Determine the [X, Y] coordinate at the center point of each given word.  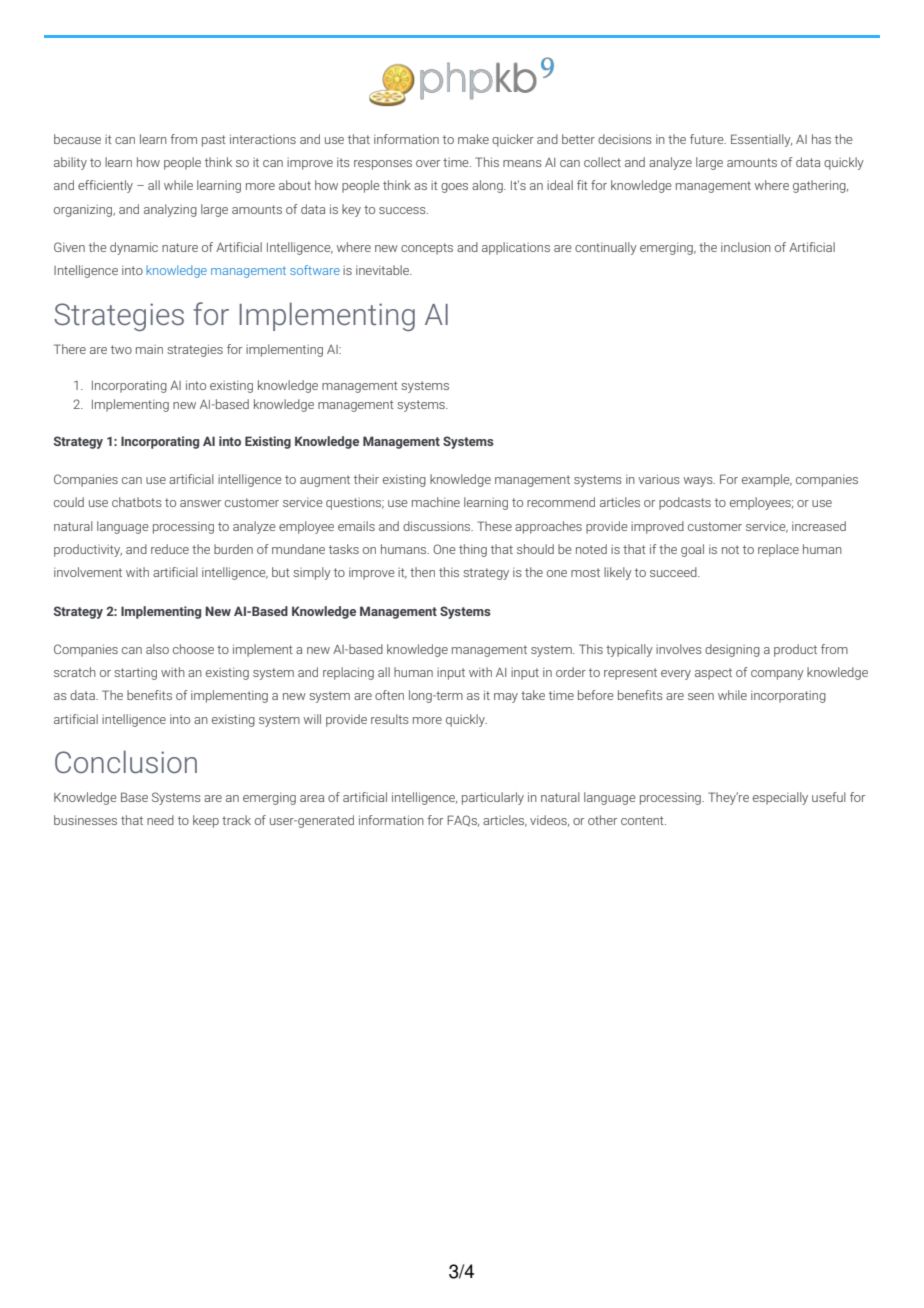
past [214, 141]
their [366, 479]
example [767, 480]
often [389, 695]
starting [135, 674]
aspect [713, 674]
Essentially [761, 140]
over [428, 163]
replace [778, 550]
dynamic [134, 248]
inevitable [384, 270]
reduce [170, 549]
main [149, 349]
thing [473, 550]
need [160, 820]
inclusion [746, 247]
